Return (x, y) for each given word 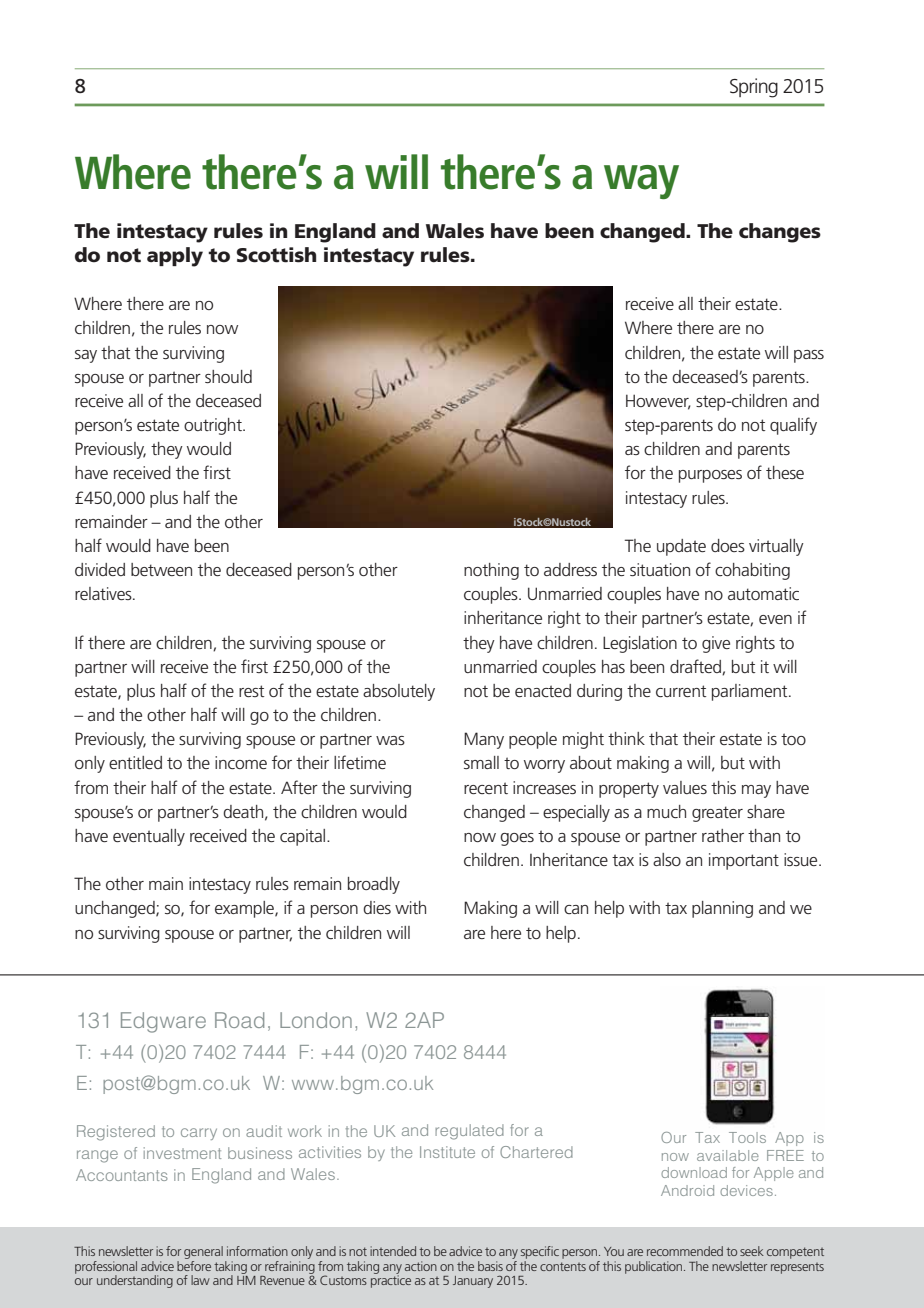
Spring (754, 88)
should (228, 376)
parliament (751, 692)
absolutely (399, 692)
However (658, 402)
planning (722, 909)
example (245, 909)
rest (251, 691)
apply (175, 257)
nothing (491, 571)
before (194, 1264)
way (641, 182)
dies (377, 907)
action (421, 1266)
